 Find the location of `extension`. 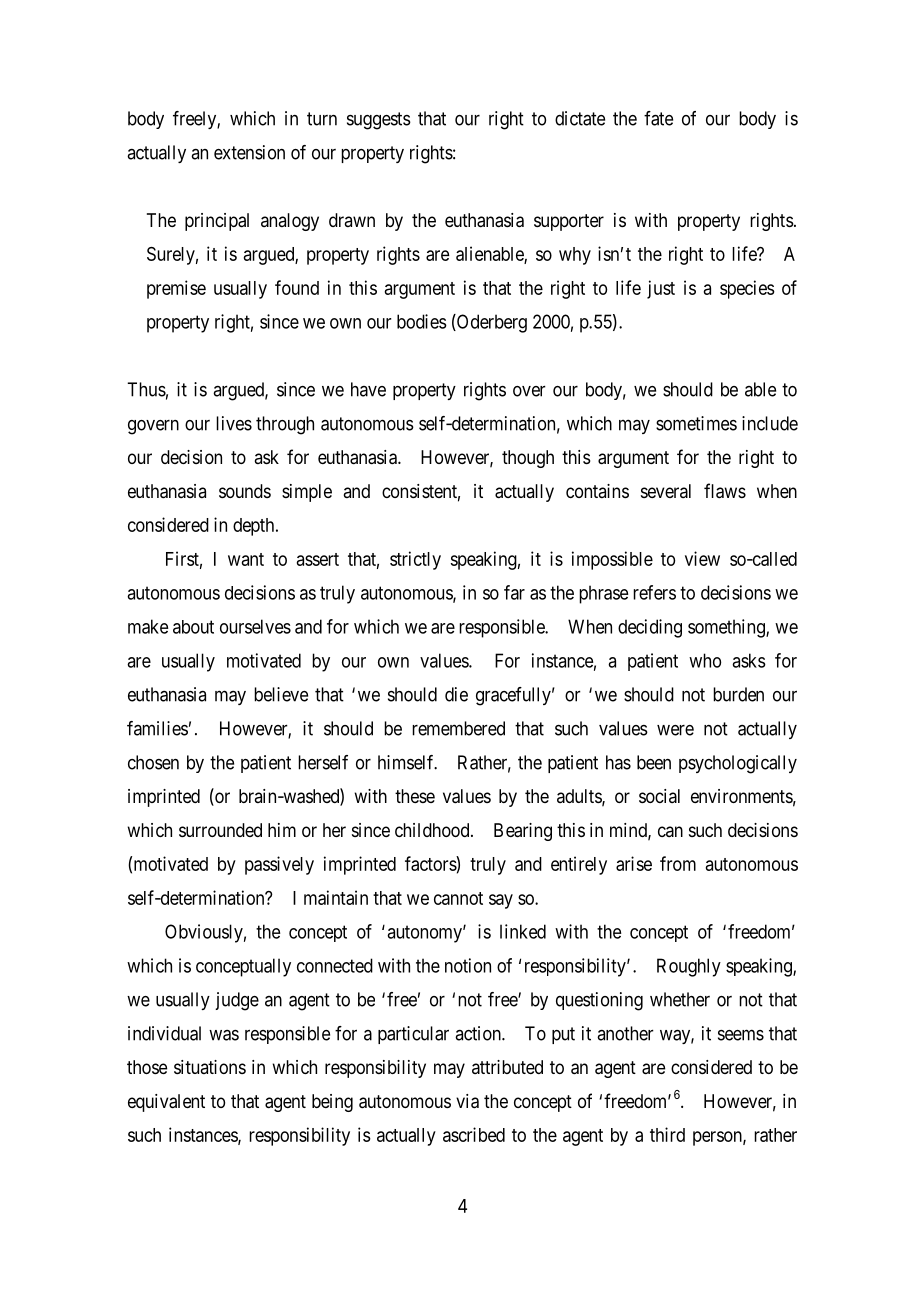

extension is located at coordinates (249, 152).
